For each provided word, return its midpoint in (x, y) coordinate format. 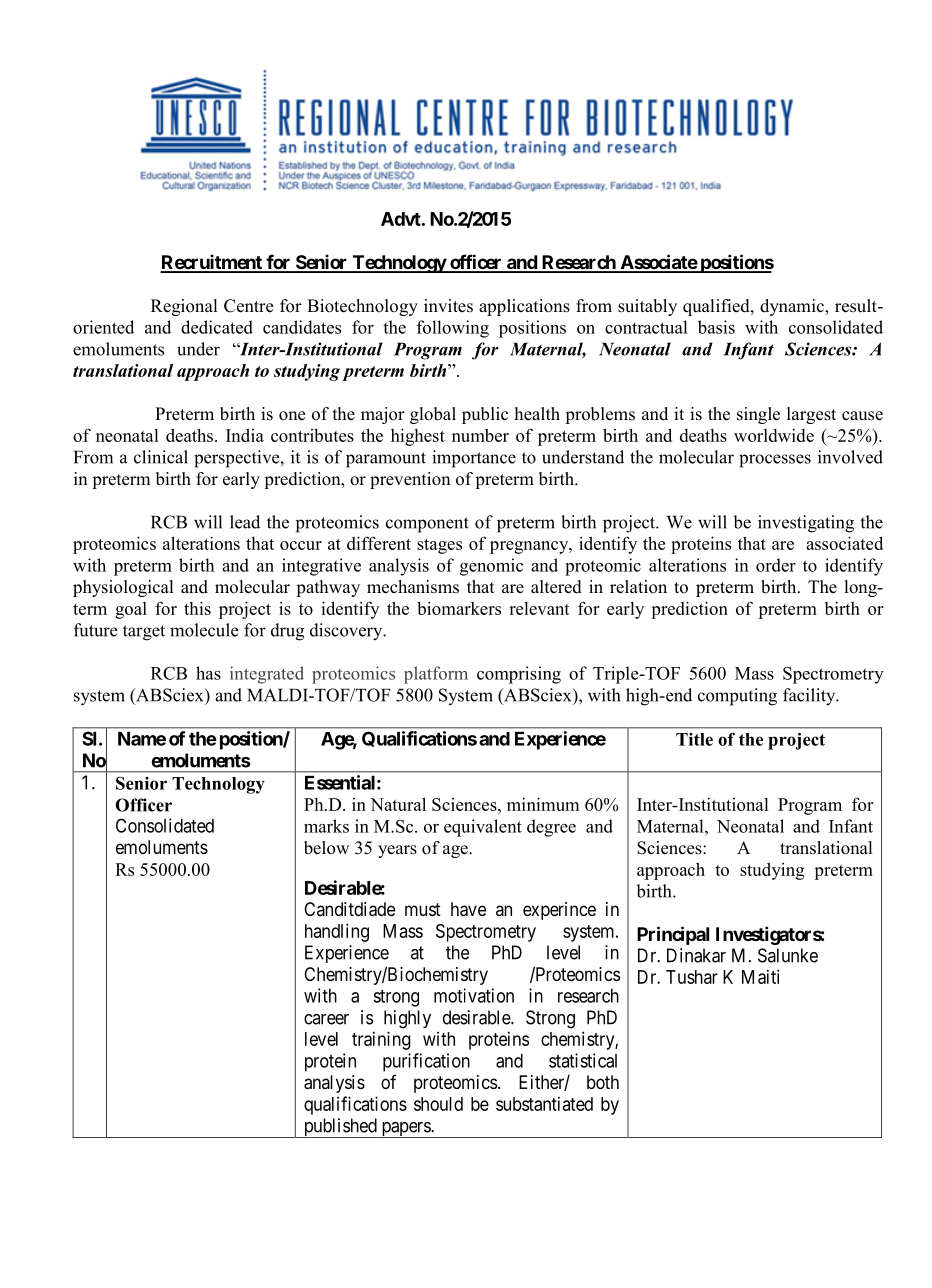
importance (474, 459)
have (468, 909)
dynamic (793, 307)
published (340, 1128)
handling (337, 932)
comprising (519, 675)
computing (737, 697)
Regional (184, 307)
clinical (161, 457)
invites (448, 306)
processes (775, 461)
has (208, 673)
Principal (673, 935)
